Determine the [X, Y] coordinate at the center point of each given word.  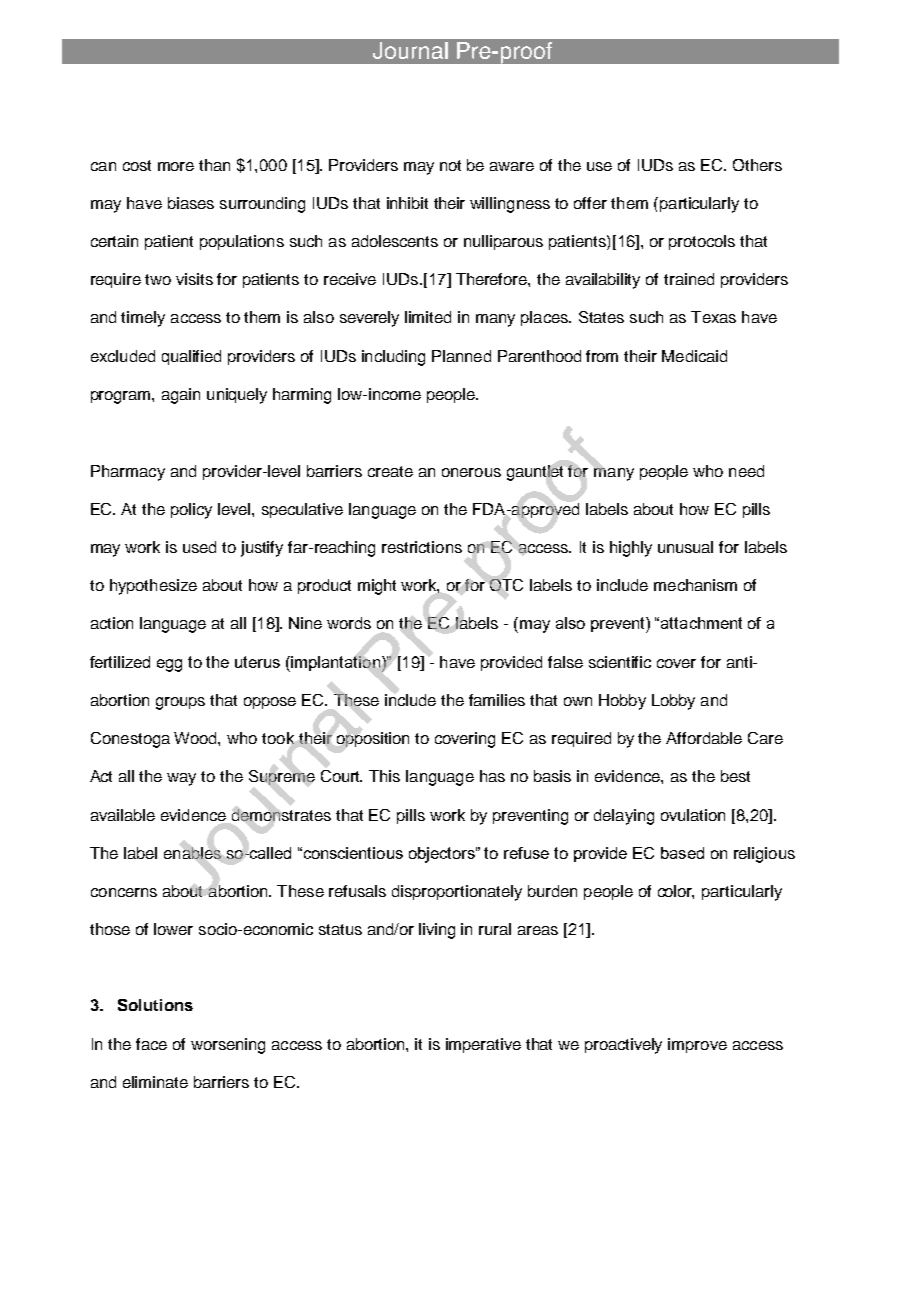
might [377, 587]
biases [191, 203]
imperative [483, 1045]
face [151, 1044]
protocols [702, 242]
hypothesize [153, 587]
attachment [701, 623]
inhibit [407, 203]
